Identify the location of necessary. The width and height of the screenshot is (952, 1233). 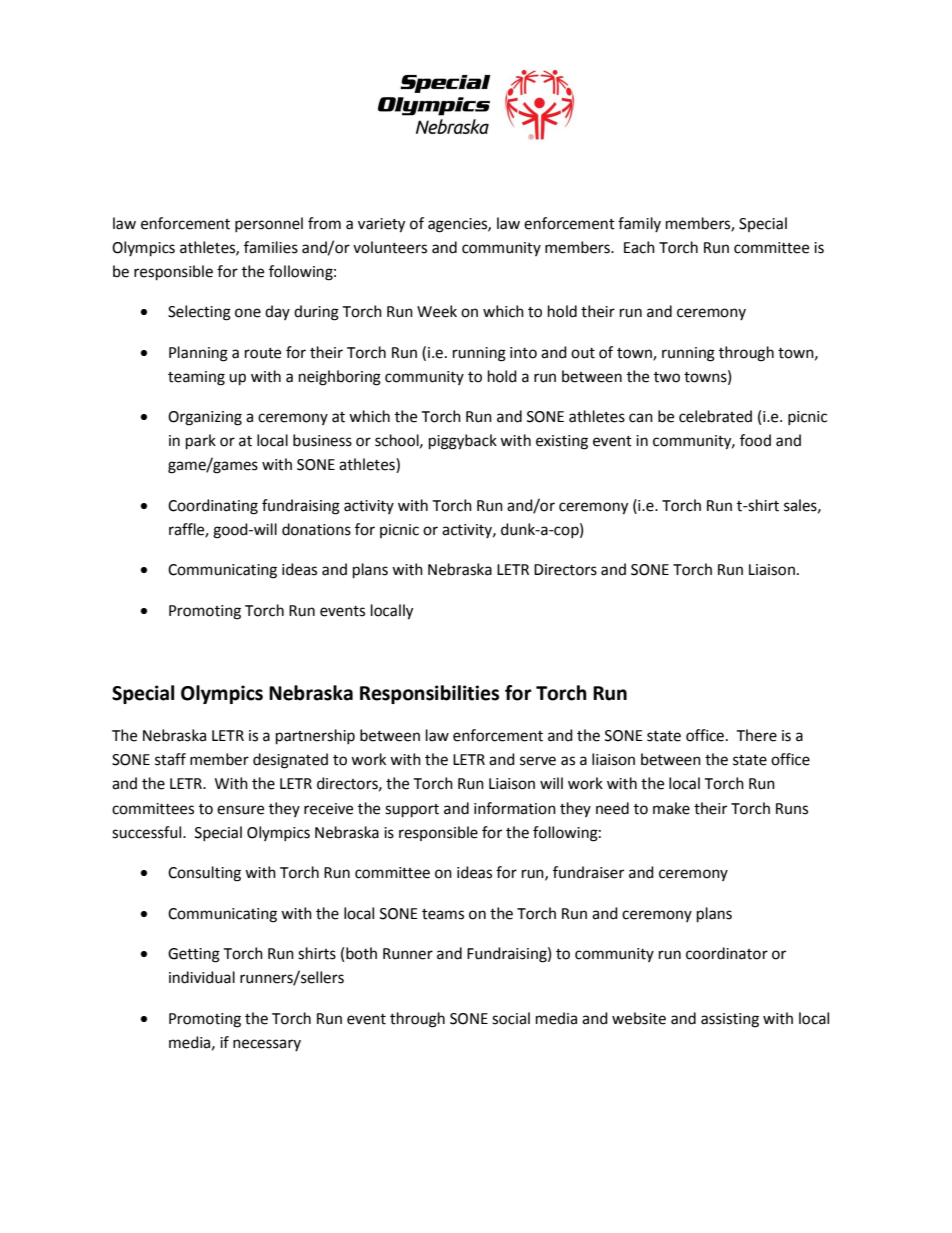
(267, 1045).
